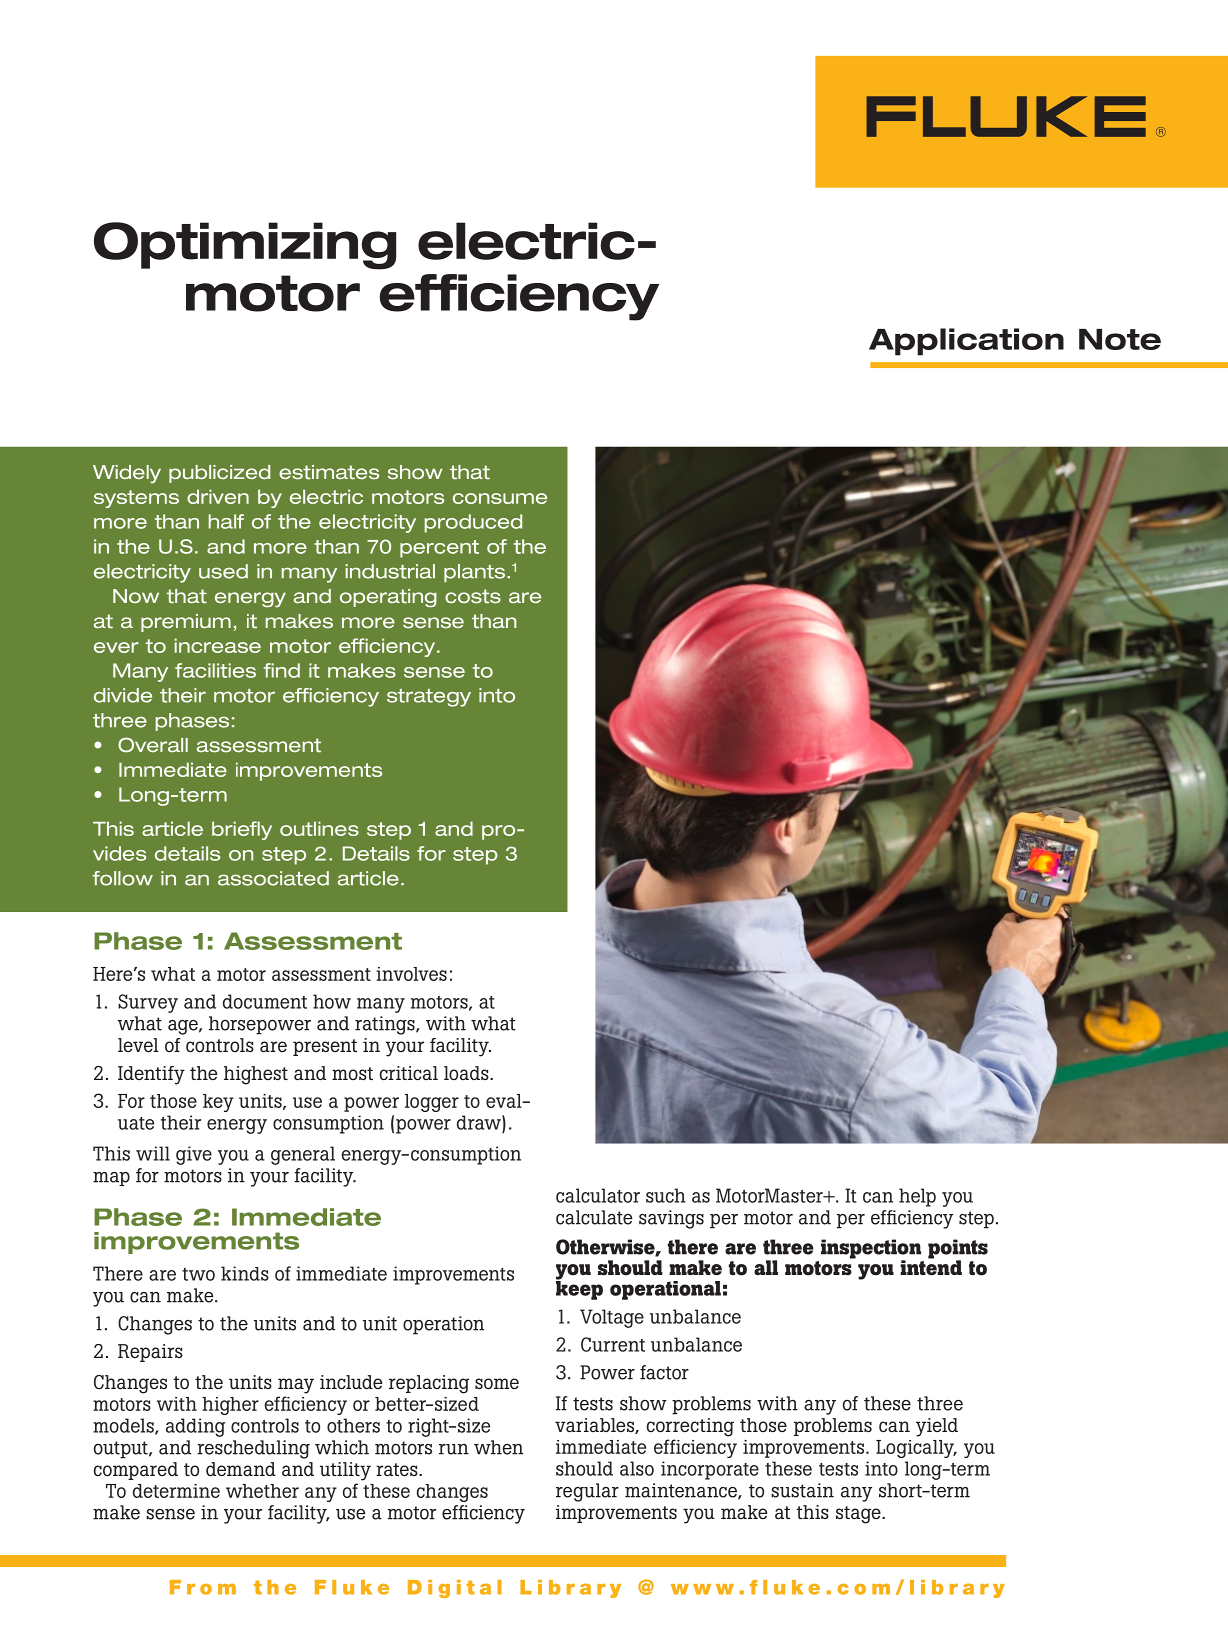 The height and width of the screenshot is (1638, 1228). I want to click on associated, so click(273, 878).
